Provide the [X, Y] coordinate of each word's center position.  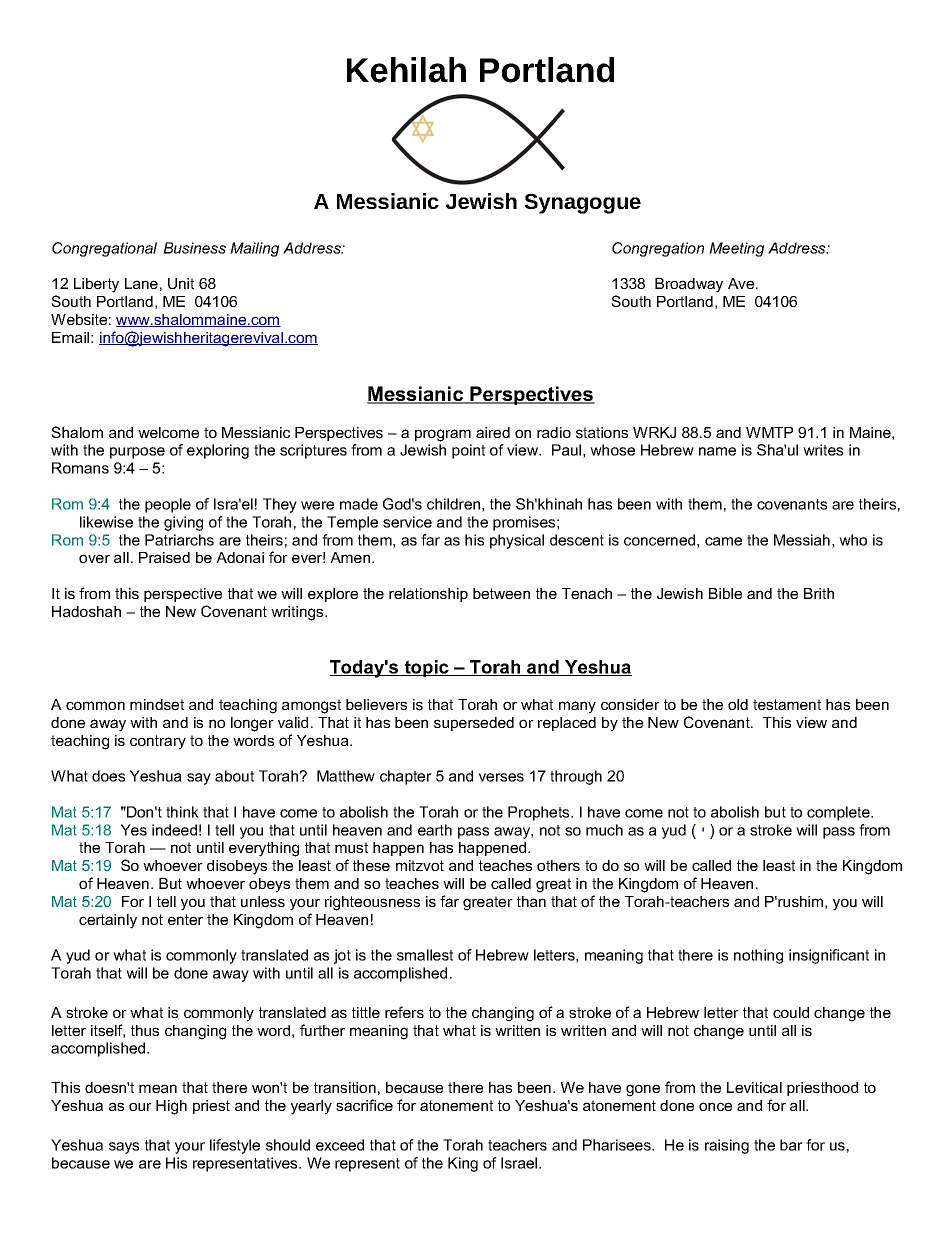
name [717, 451]
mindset [157, 704]
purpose [137, 453]
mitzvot [420, 865]
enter [185, 919]
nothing [758, 956]
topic [427, 668]
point [468, 451]
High [171, 1107]
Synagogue [582, 204]
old [738, 704]
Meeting [736, 249]
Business [194, 248]
